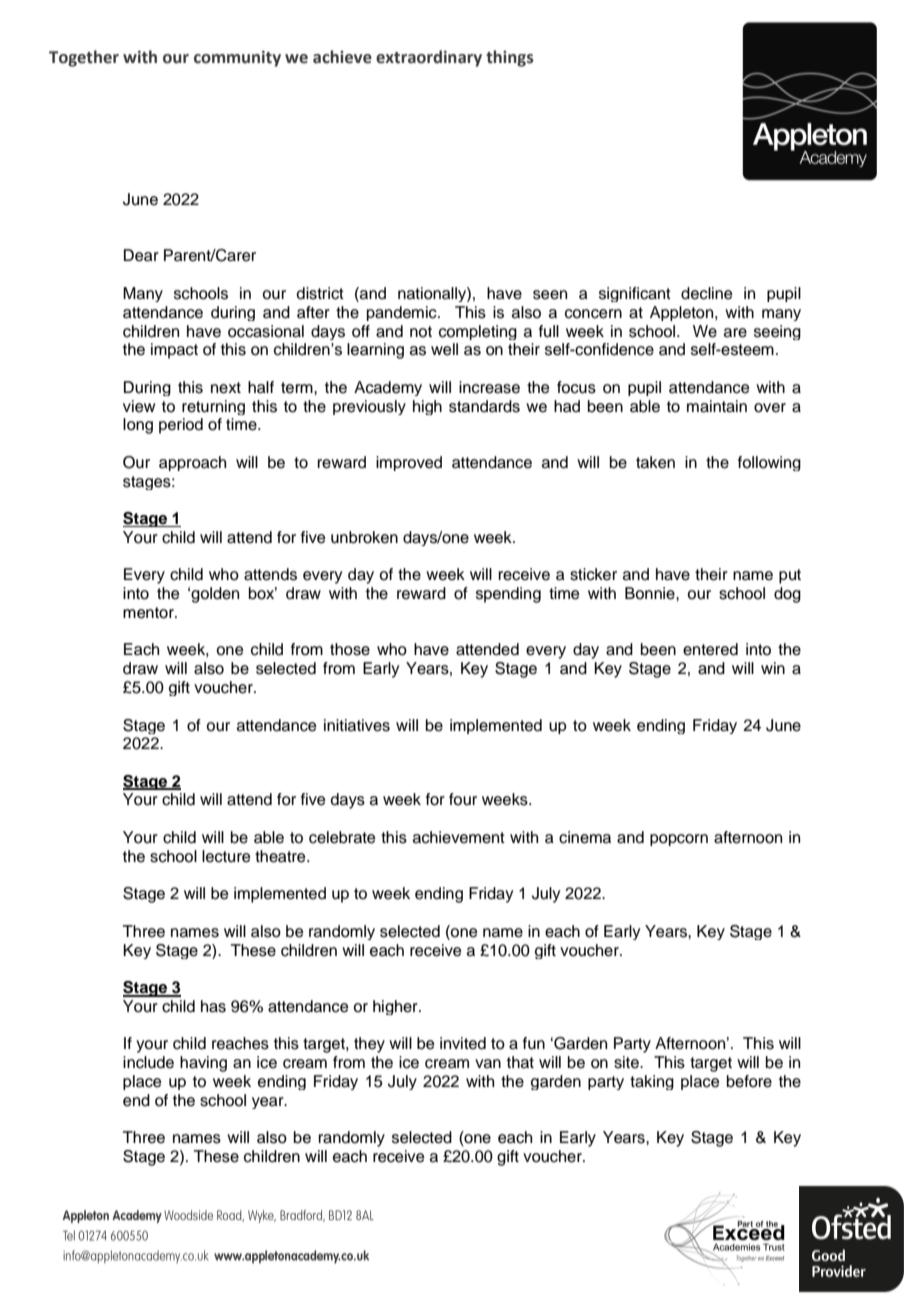 The width and height of the screenshot is (924, 1308). Describe the element at coordinates (148, 1062) in the screenshot. I see `include` at that location.
